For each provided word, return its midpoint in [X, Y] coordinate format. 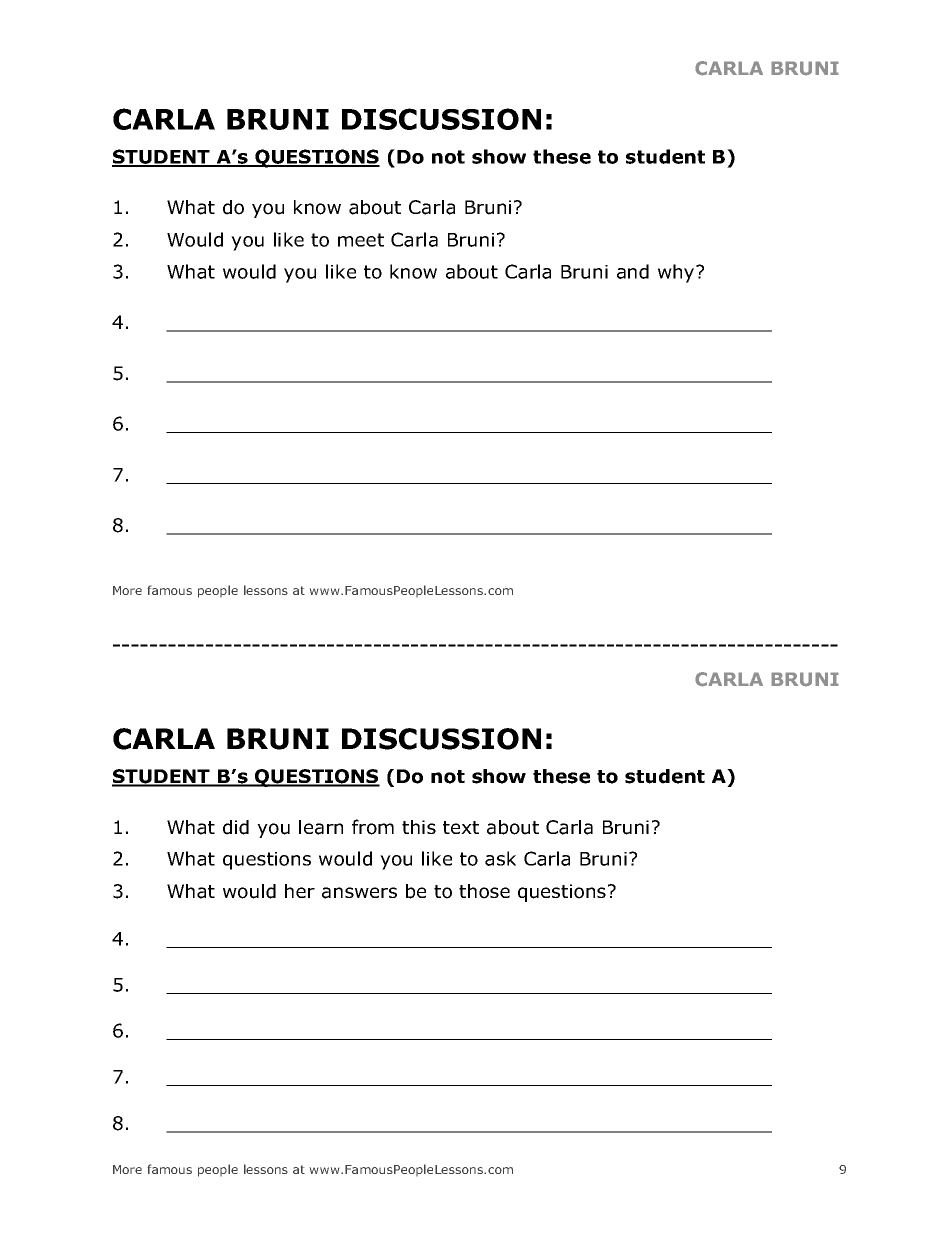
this [419, 827]
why [677, 273]
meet [361, 240]
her [300, 891]
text [461, 827]
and [633, 271]
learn [321, 827]
